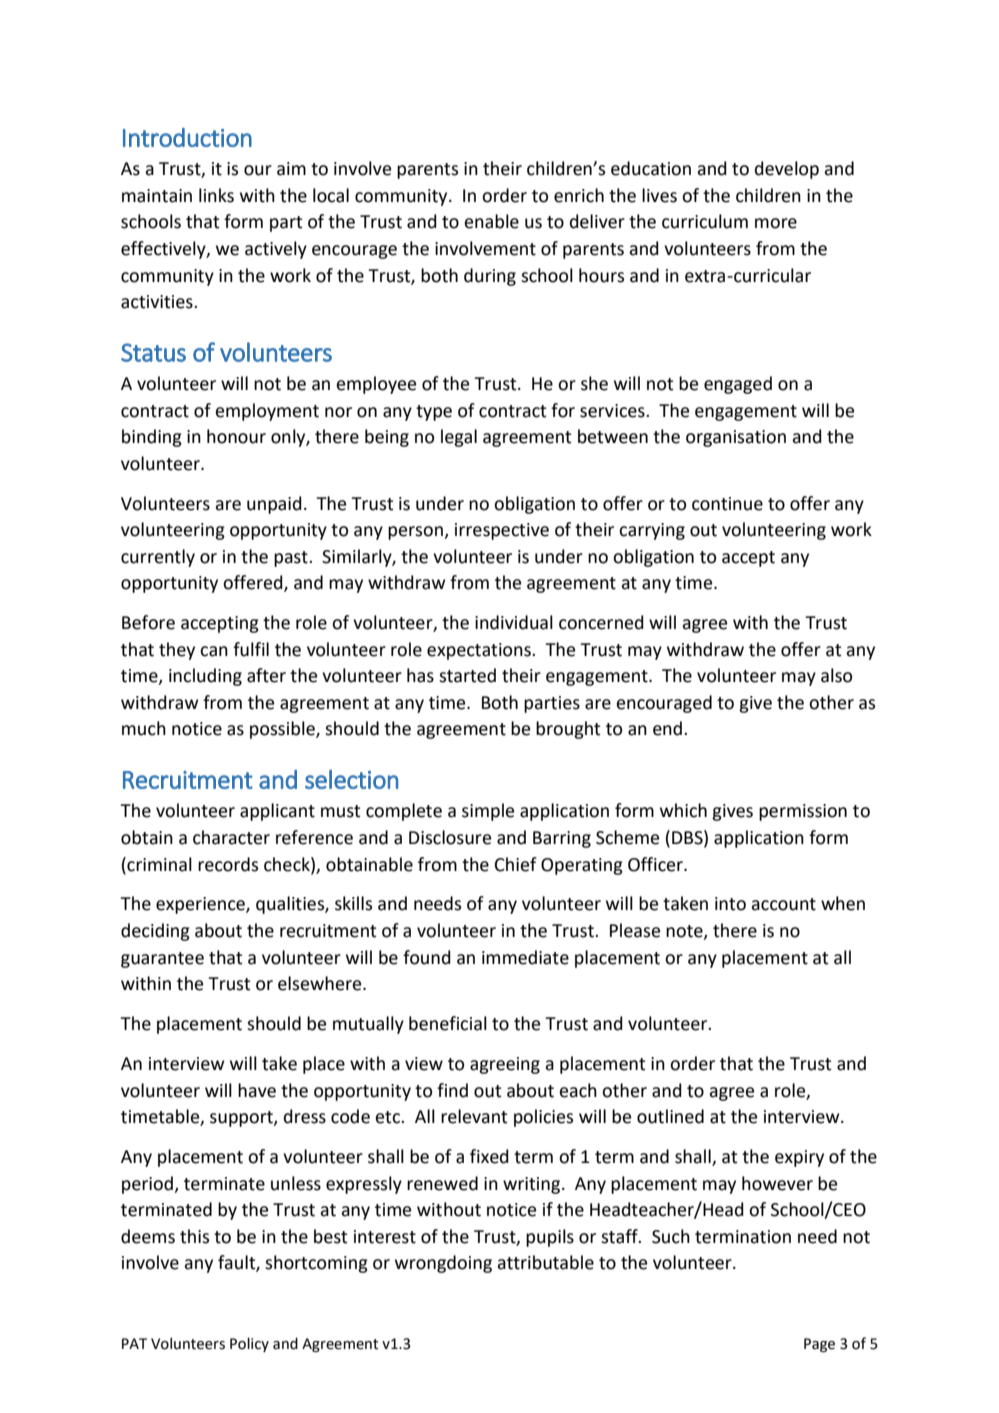 The image size is (999, 1413). I want to click on wrongdoing, so click(443, 1264).
